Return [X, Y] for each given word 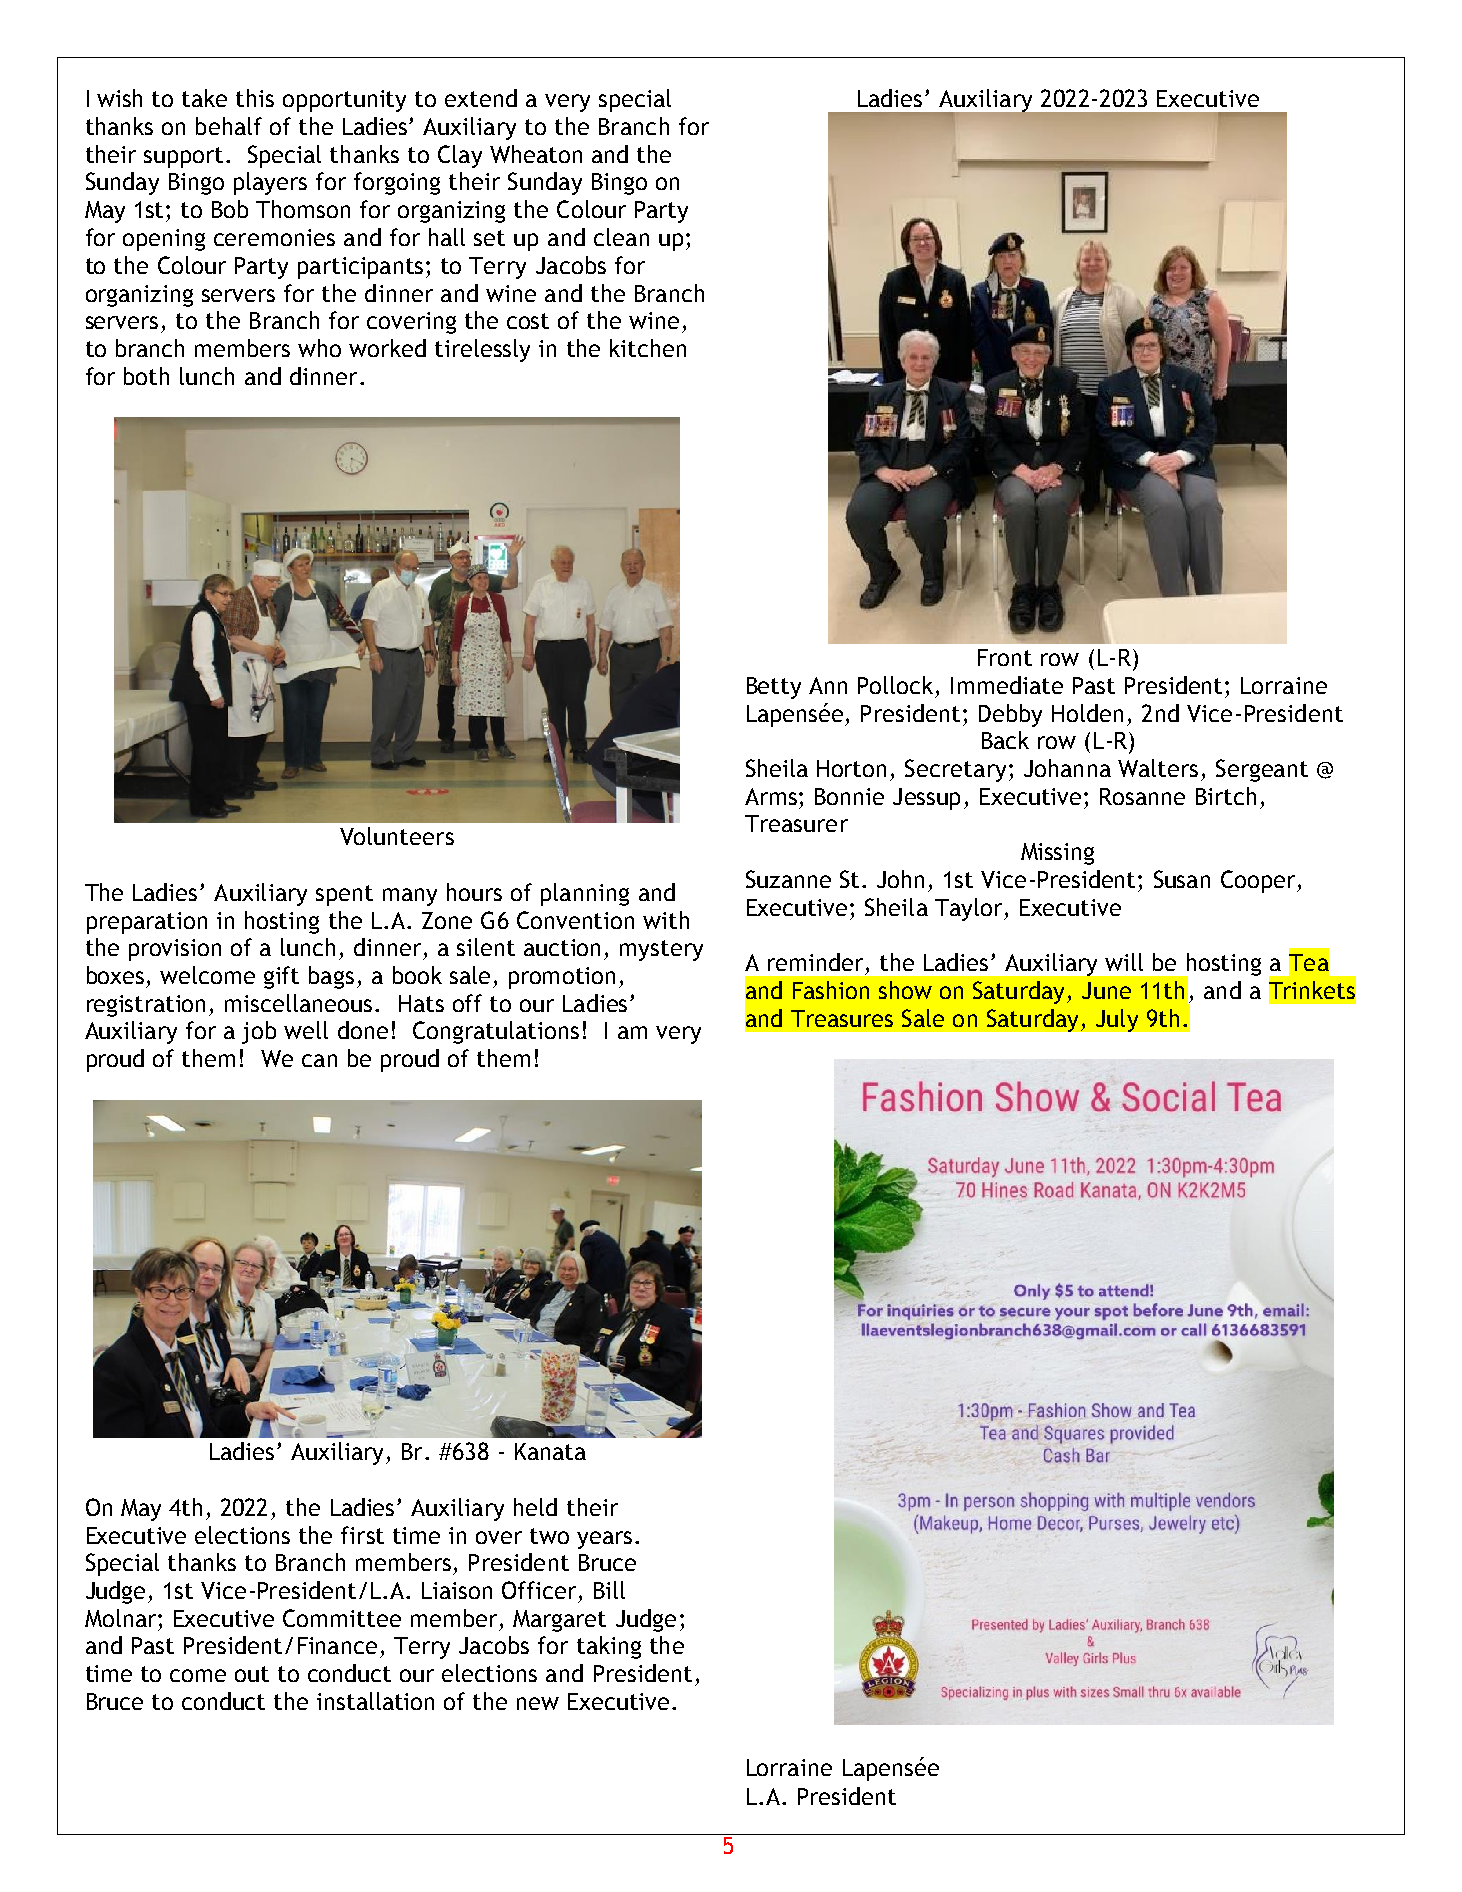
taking [609, 1647]
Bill [609, 1590]
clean [621, 237]
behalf [229, 126]
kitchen [648, 348]
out [252, 1674]
